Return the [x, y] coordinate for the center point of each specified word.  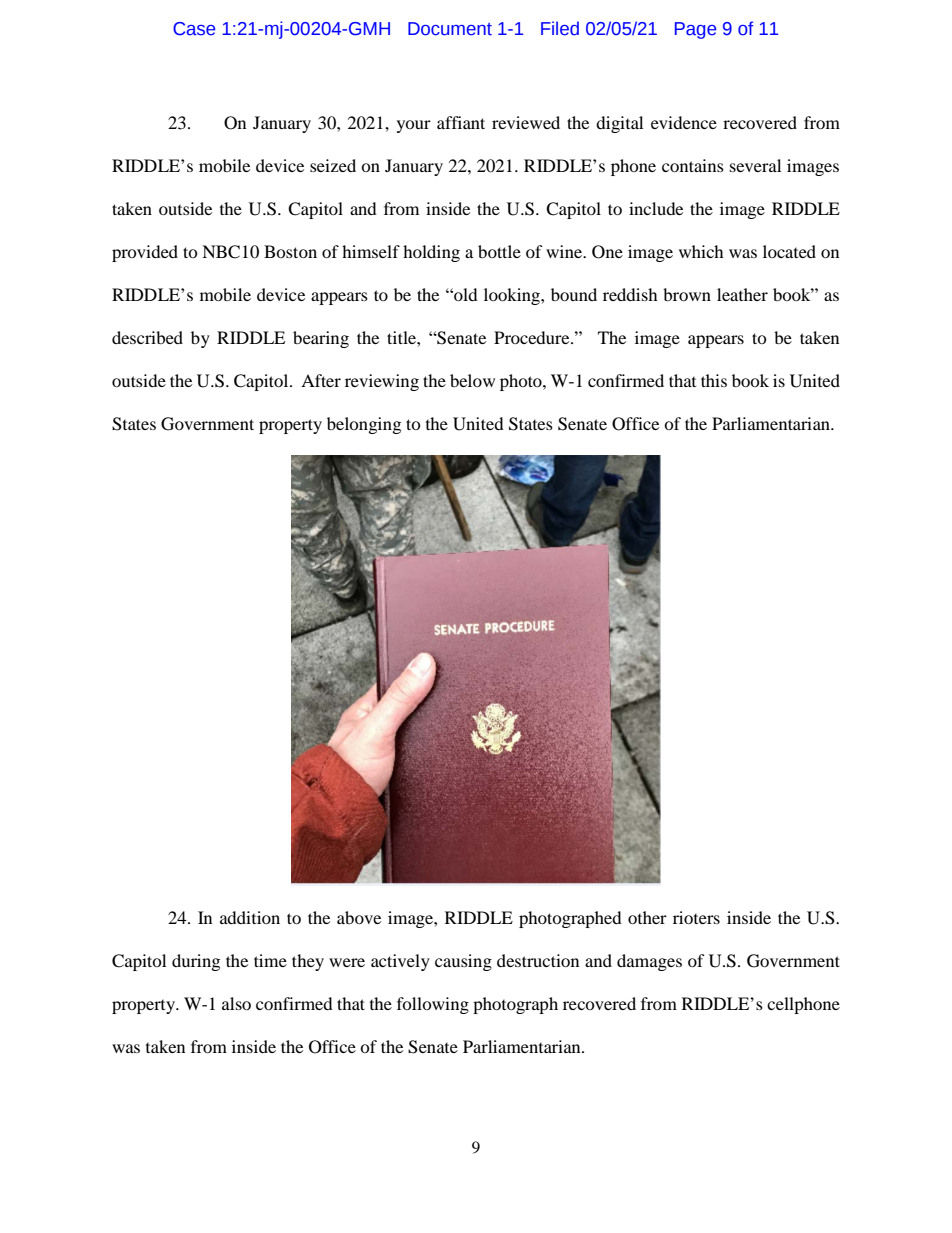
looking [513, 296]
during [196, 962]
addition [250, 917]
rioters [696, 917]
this [714, 380]
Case [194, 29]
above [359, 917]
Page [695, 30]
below [472, 380]
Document [450, 29]
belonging [364, 425]
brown [687, 294]
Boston [290, 251]
